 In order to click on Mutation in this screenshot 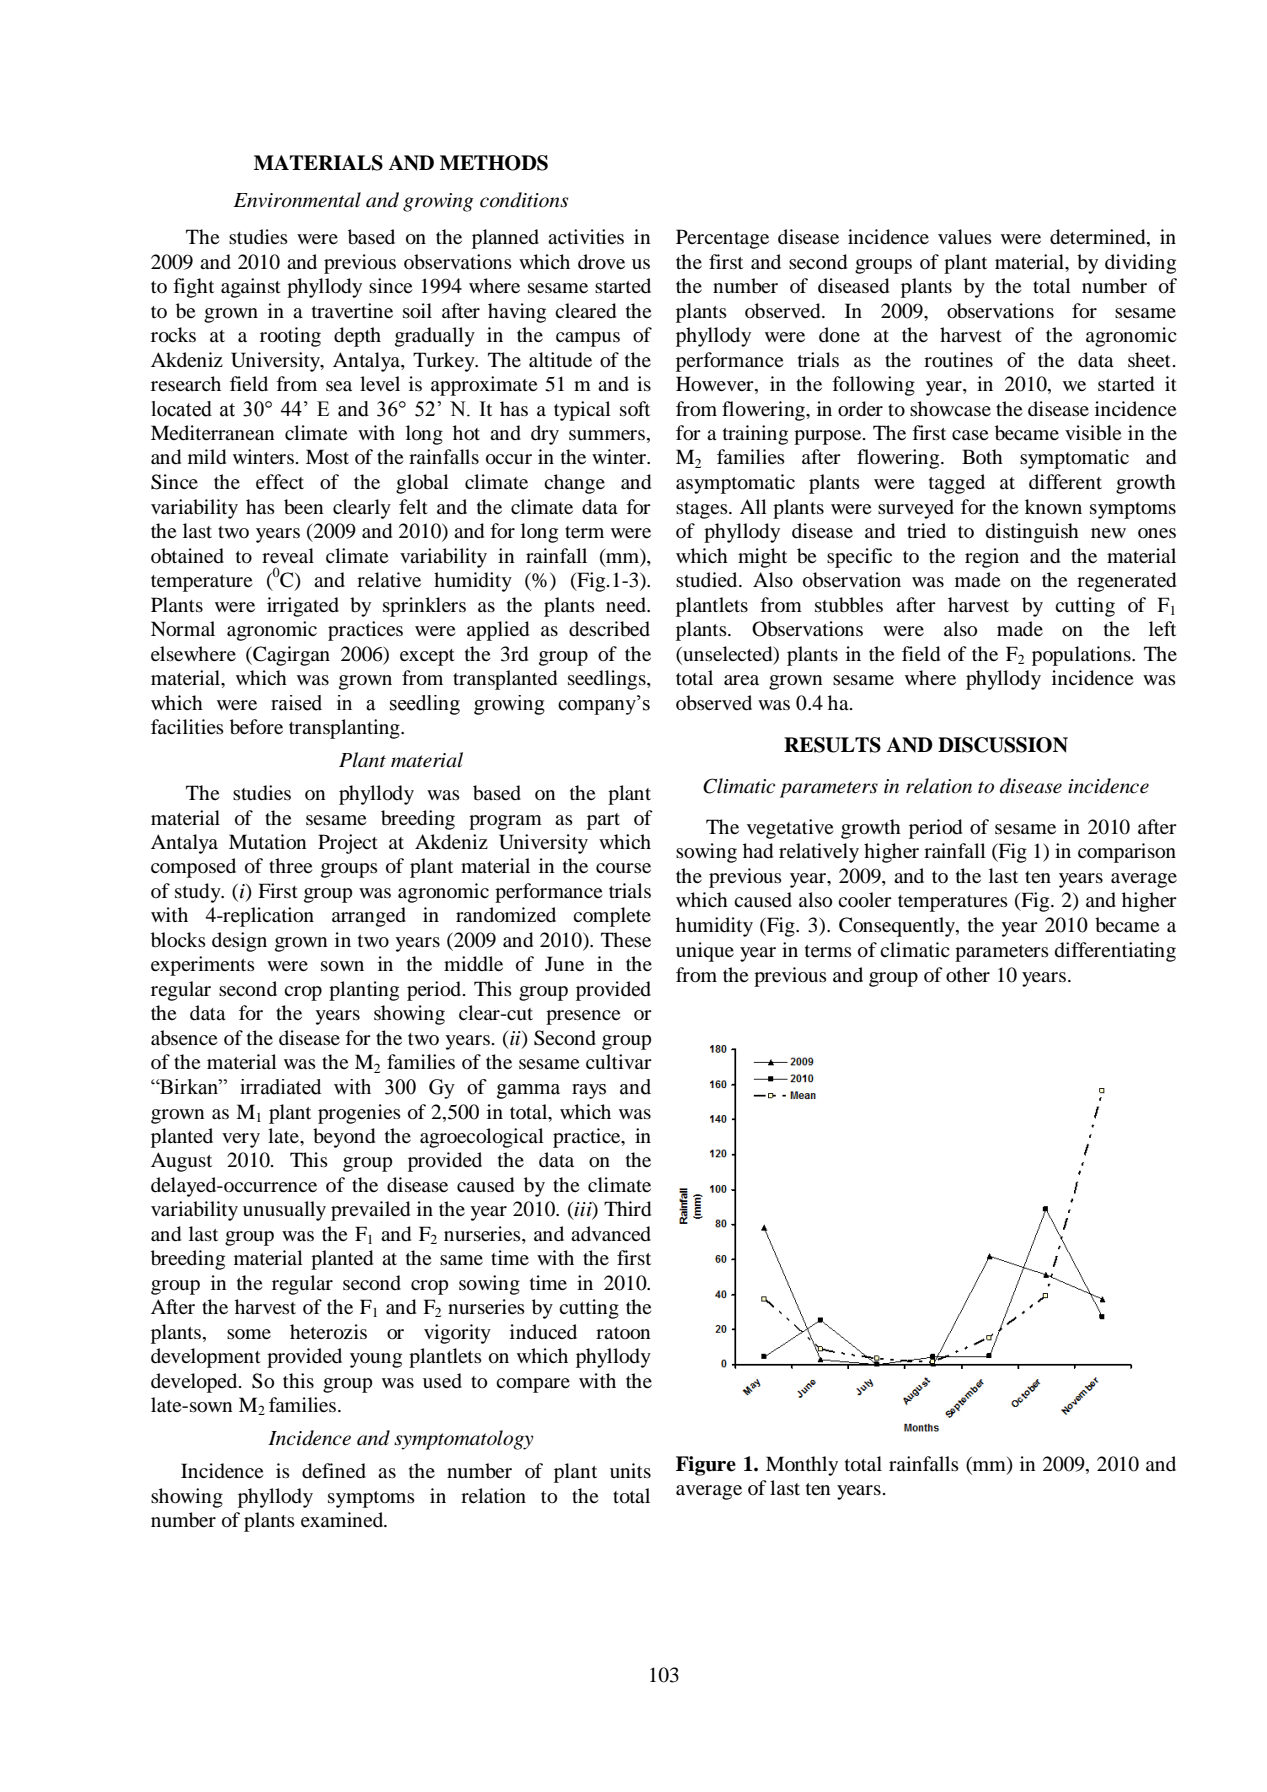, I will do `click(267, 842)`.
